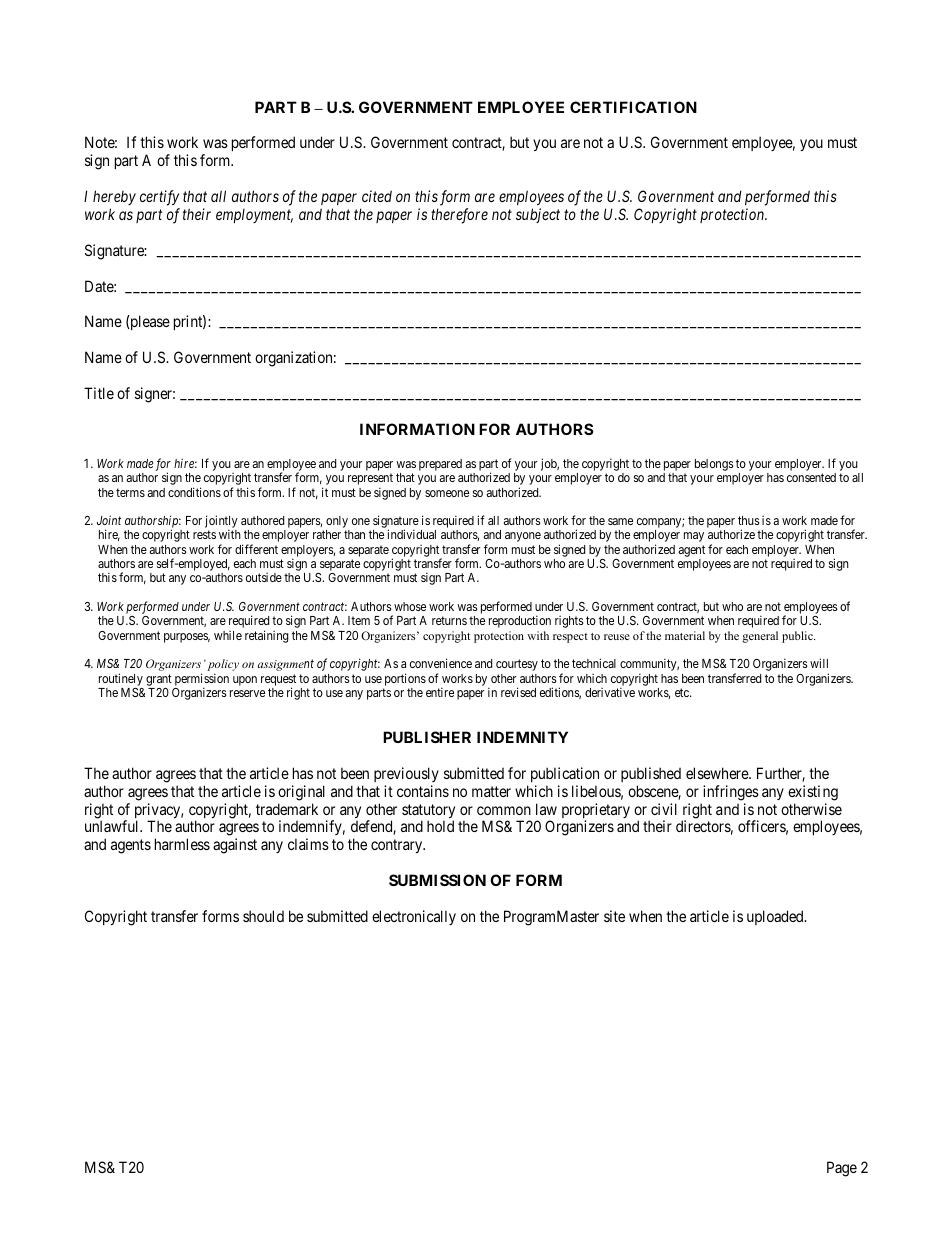 Image resolution: width=952 pixels, height=1233 pixels. Describe the element at coordinates (194, 492) in the screenshot. I see `conditions` at that location.
